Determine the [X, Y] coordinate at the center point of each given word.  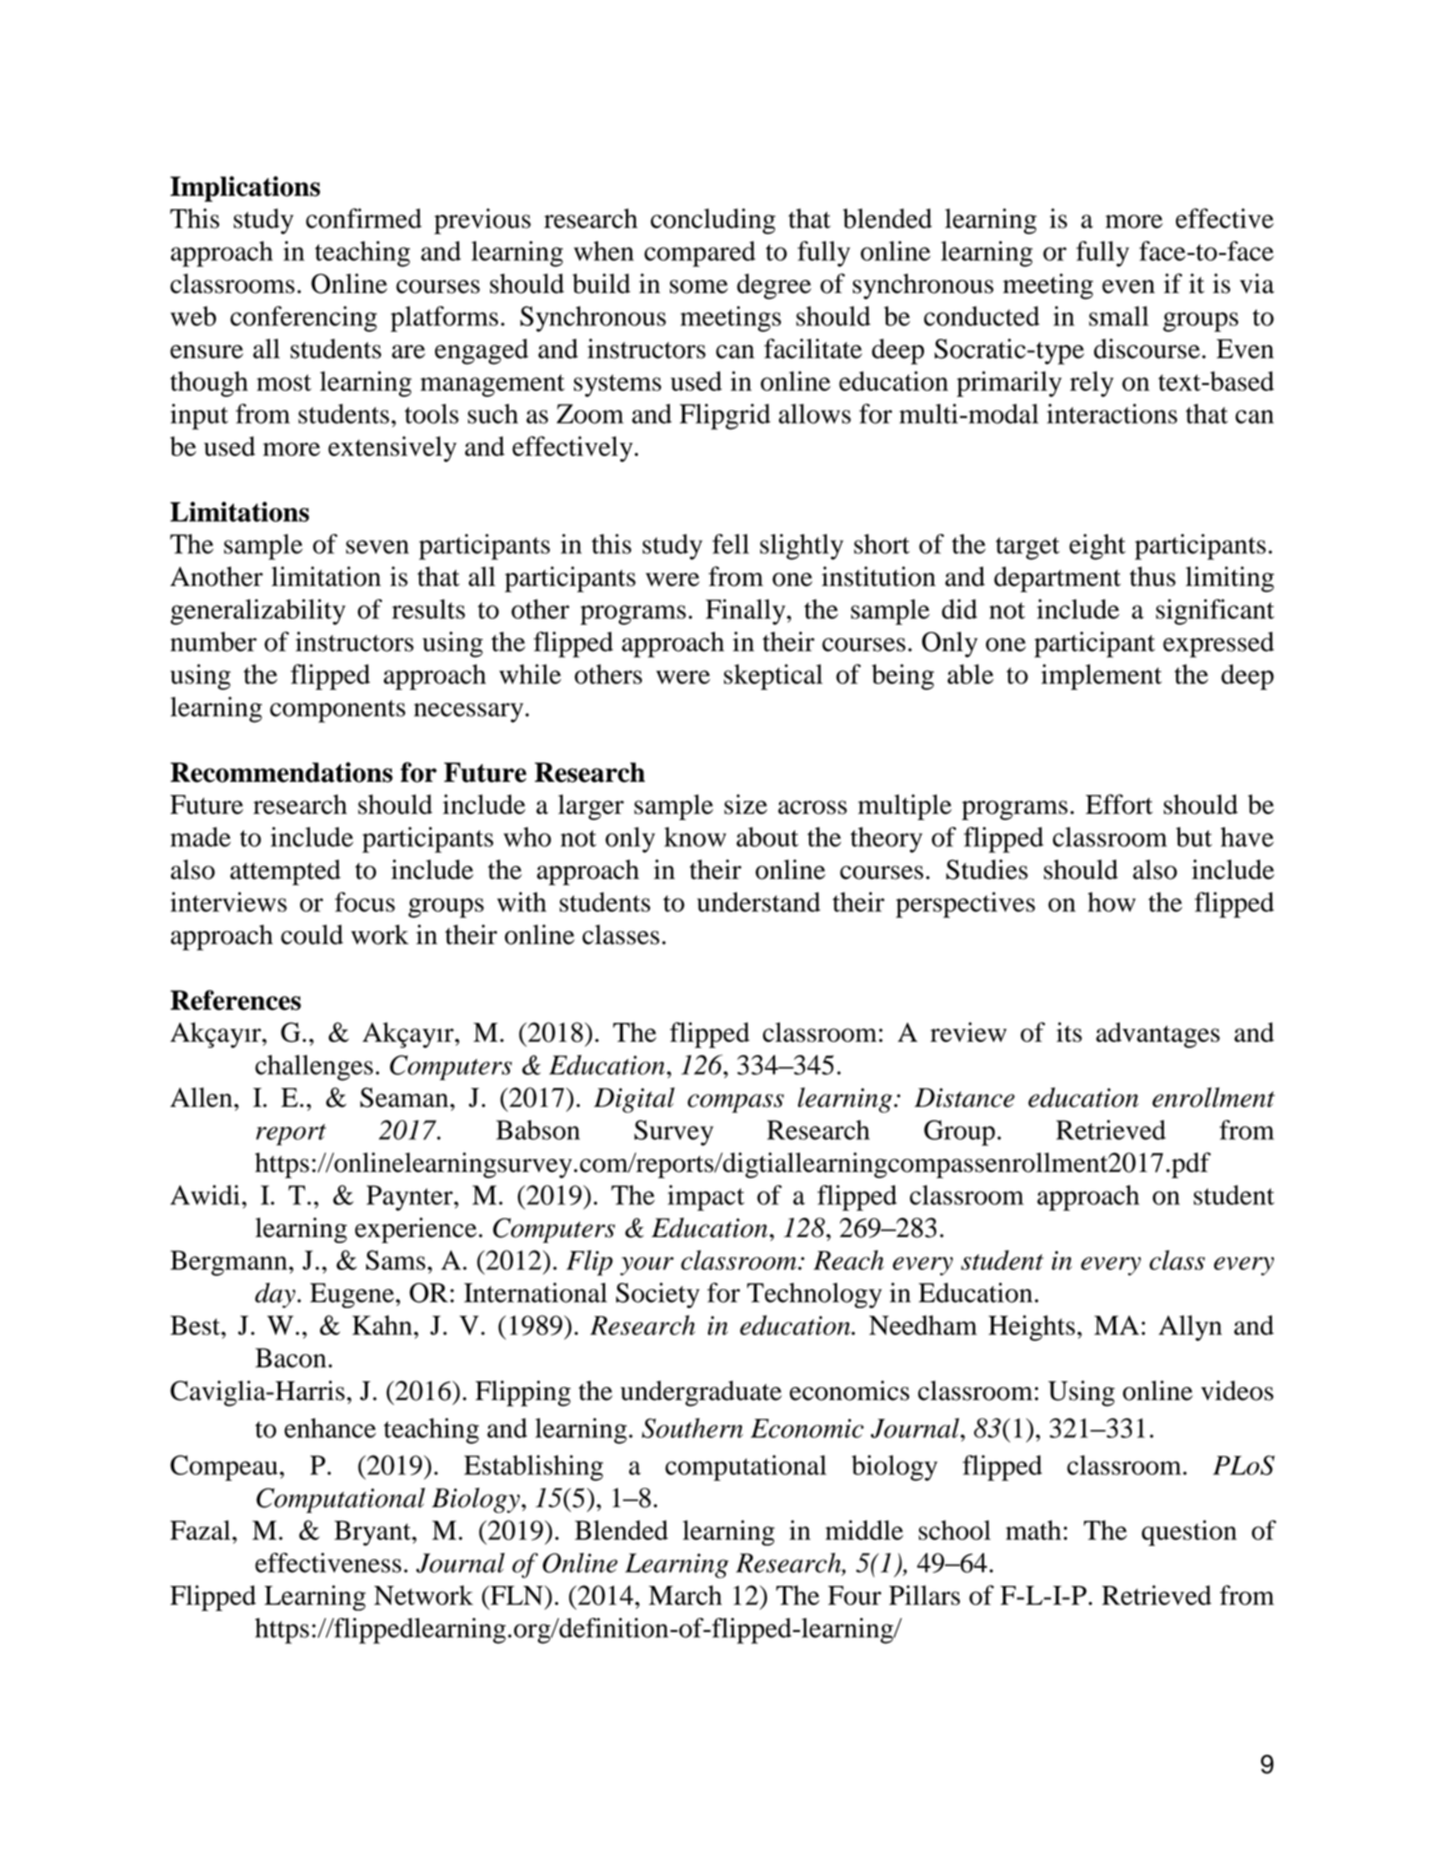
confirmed [364, 218]
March [685, 1595]
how [1112, 902]
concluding [713, 221]
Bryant [373, 1533]
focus [365, 902]
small [1119, 316]
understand [758, 902]
